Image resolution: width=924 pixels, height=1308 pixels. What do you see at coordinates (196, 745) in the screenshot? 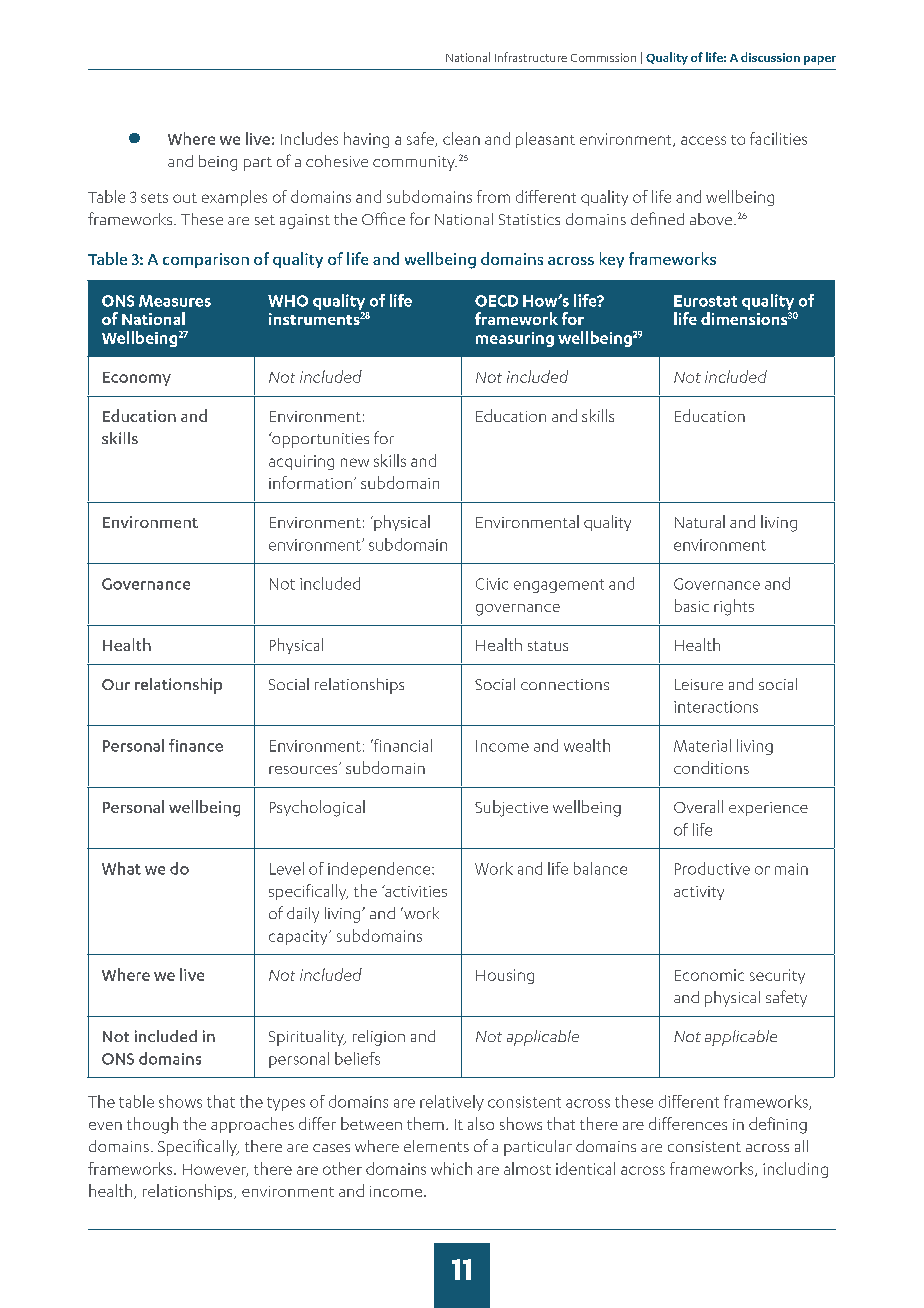
I see `finance` at bounding box center [196, 745].
